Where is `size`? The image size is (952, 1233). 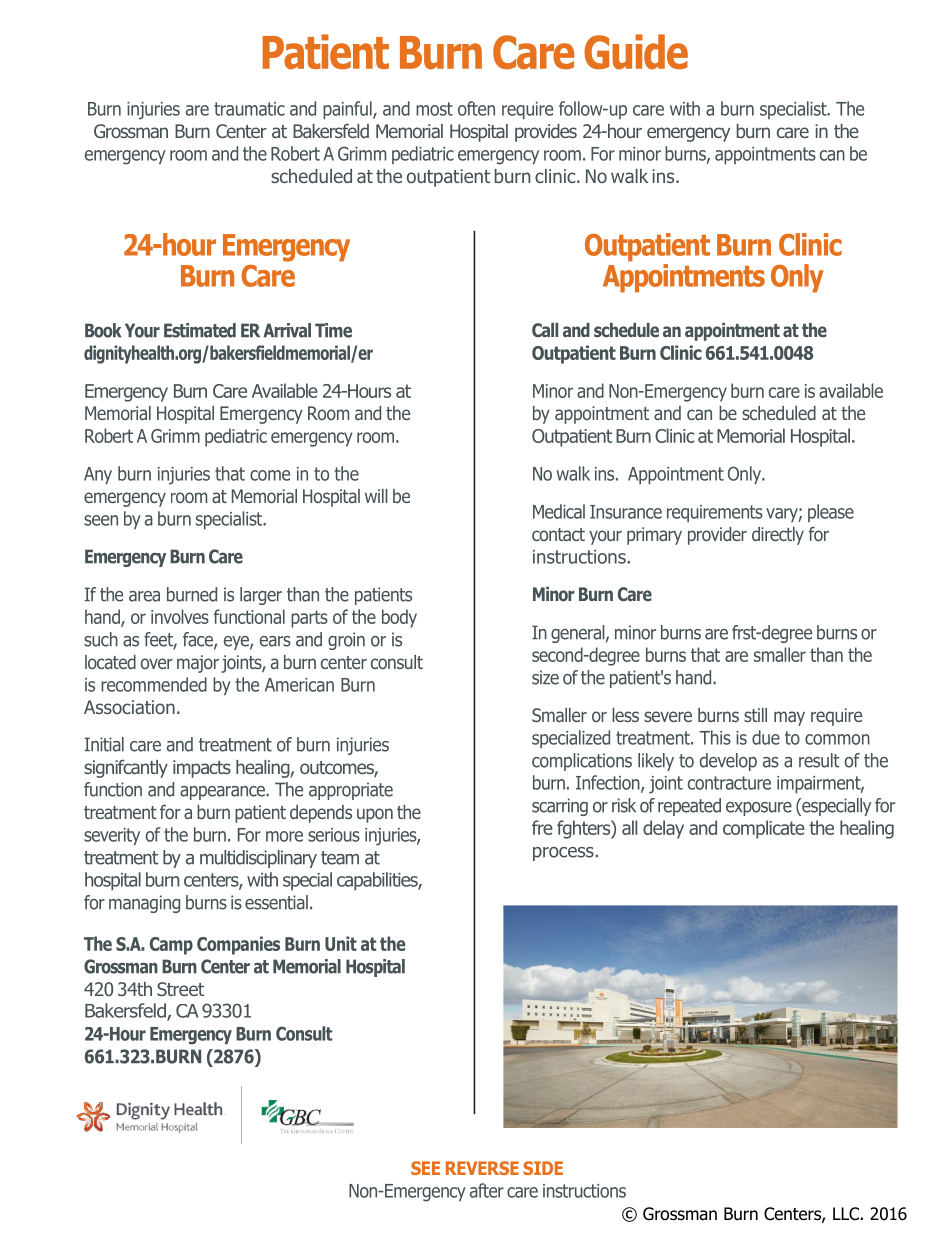 size is located at coordinates (545, 677).
